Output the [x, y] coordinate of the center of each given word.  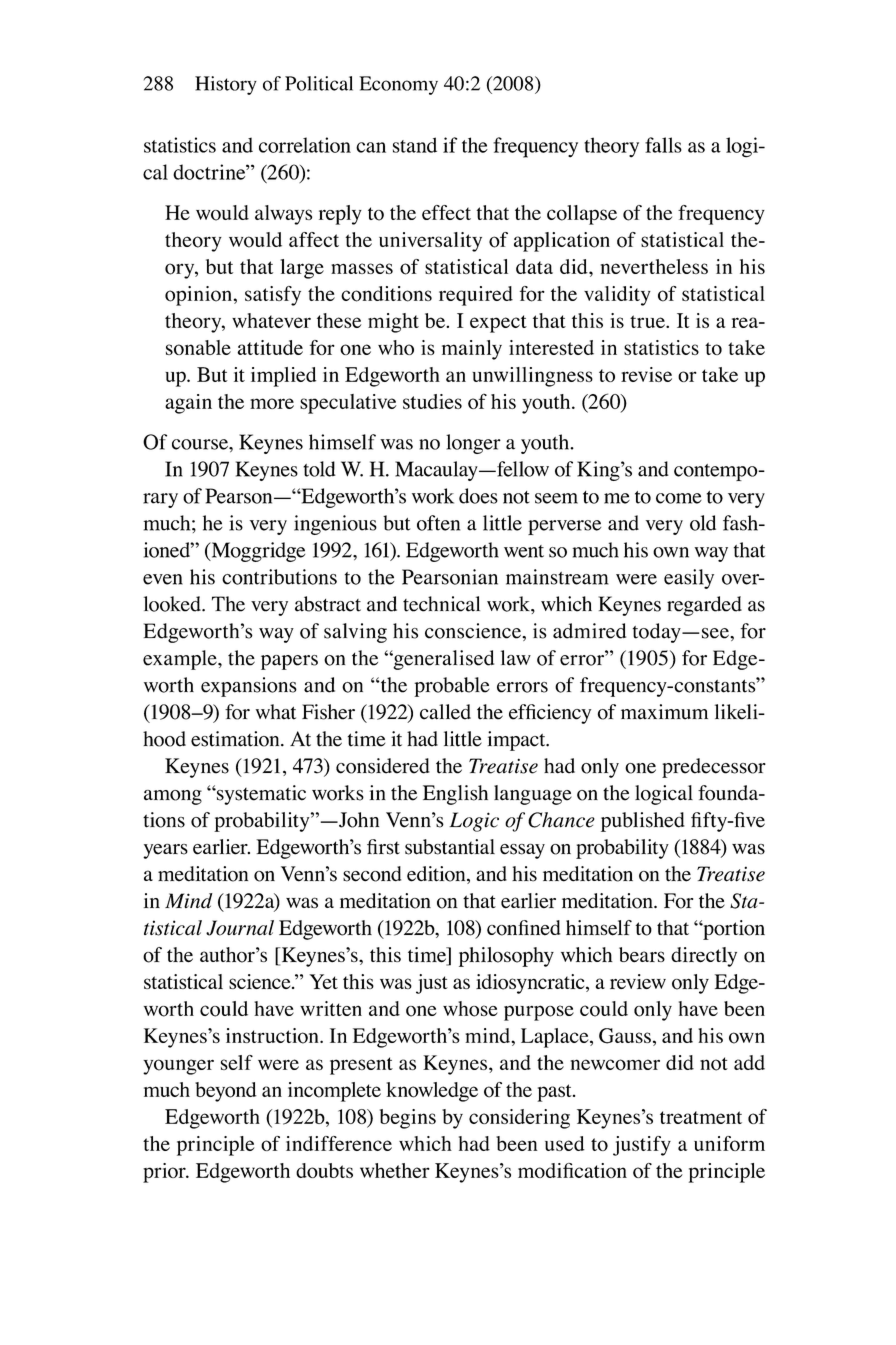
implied [283, 377]
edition [437, 875]
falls [663, 145]
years [165, 851]
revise [646, 374]
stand [415, 145]
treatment [701, 1117]
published [643, 822]
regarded [704, 606]
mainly [472, 350]
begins [408, 1119]
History [226, 85]
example [181, 660]
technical [441, 604]
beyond [226, 1092]
